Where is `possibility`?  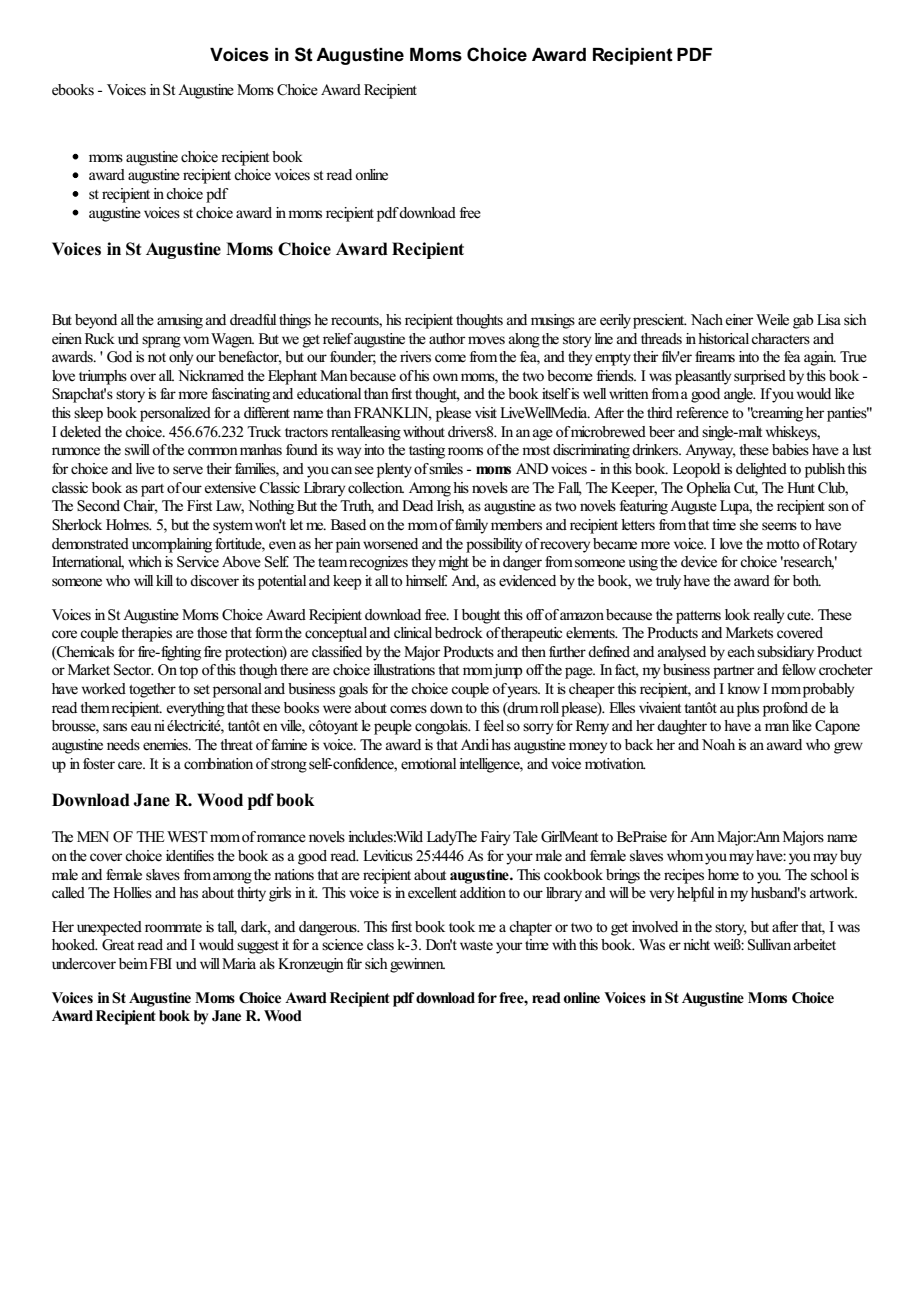 possibility is located at coordinates (494, 545).
